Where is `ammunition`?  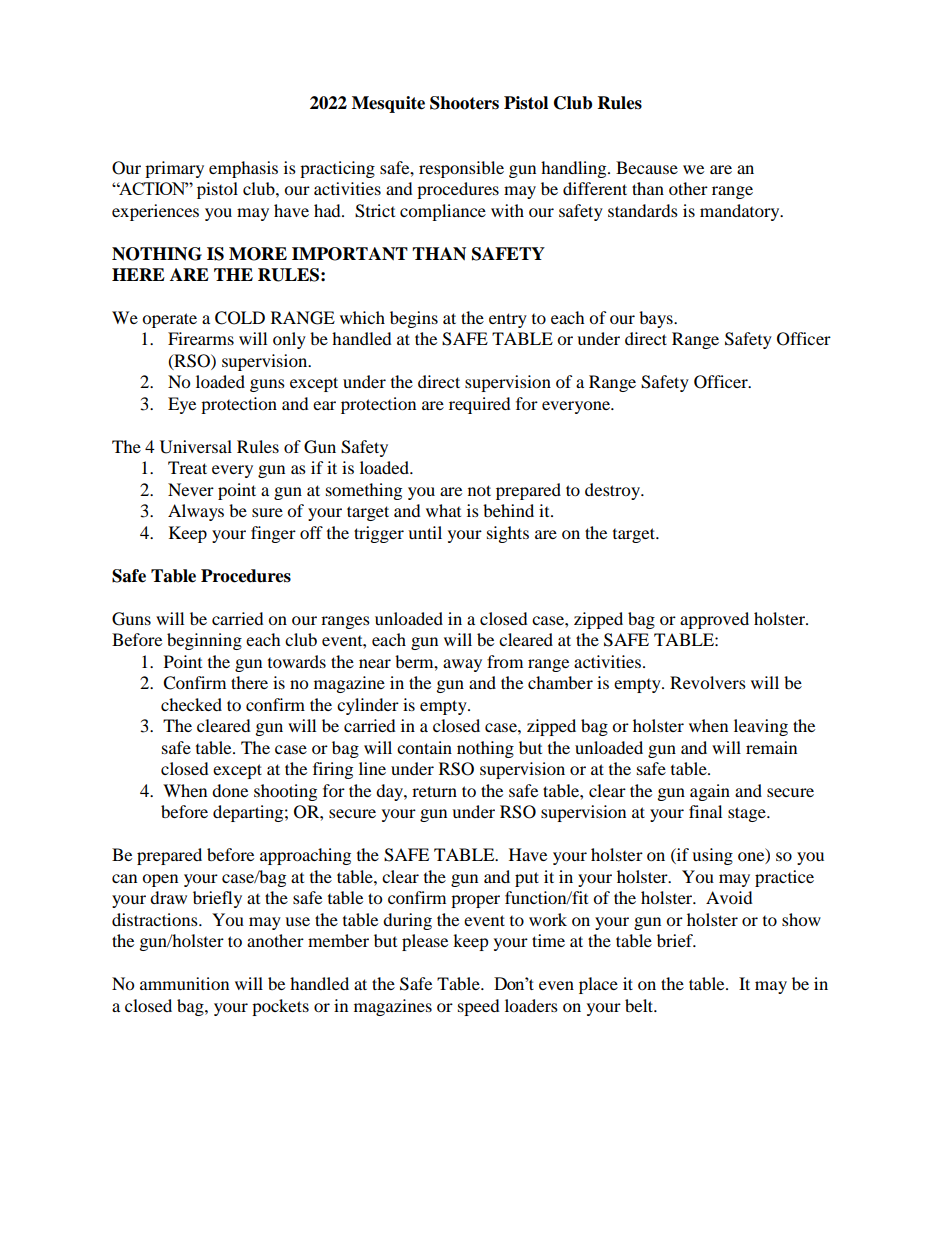 ammunition is located at coordinates (184, 983).
